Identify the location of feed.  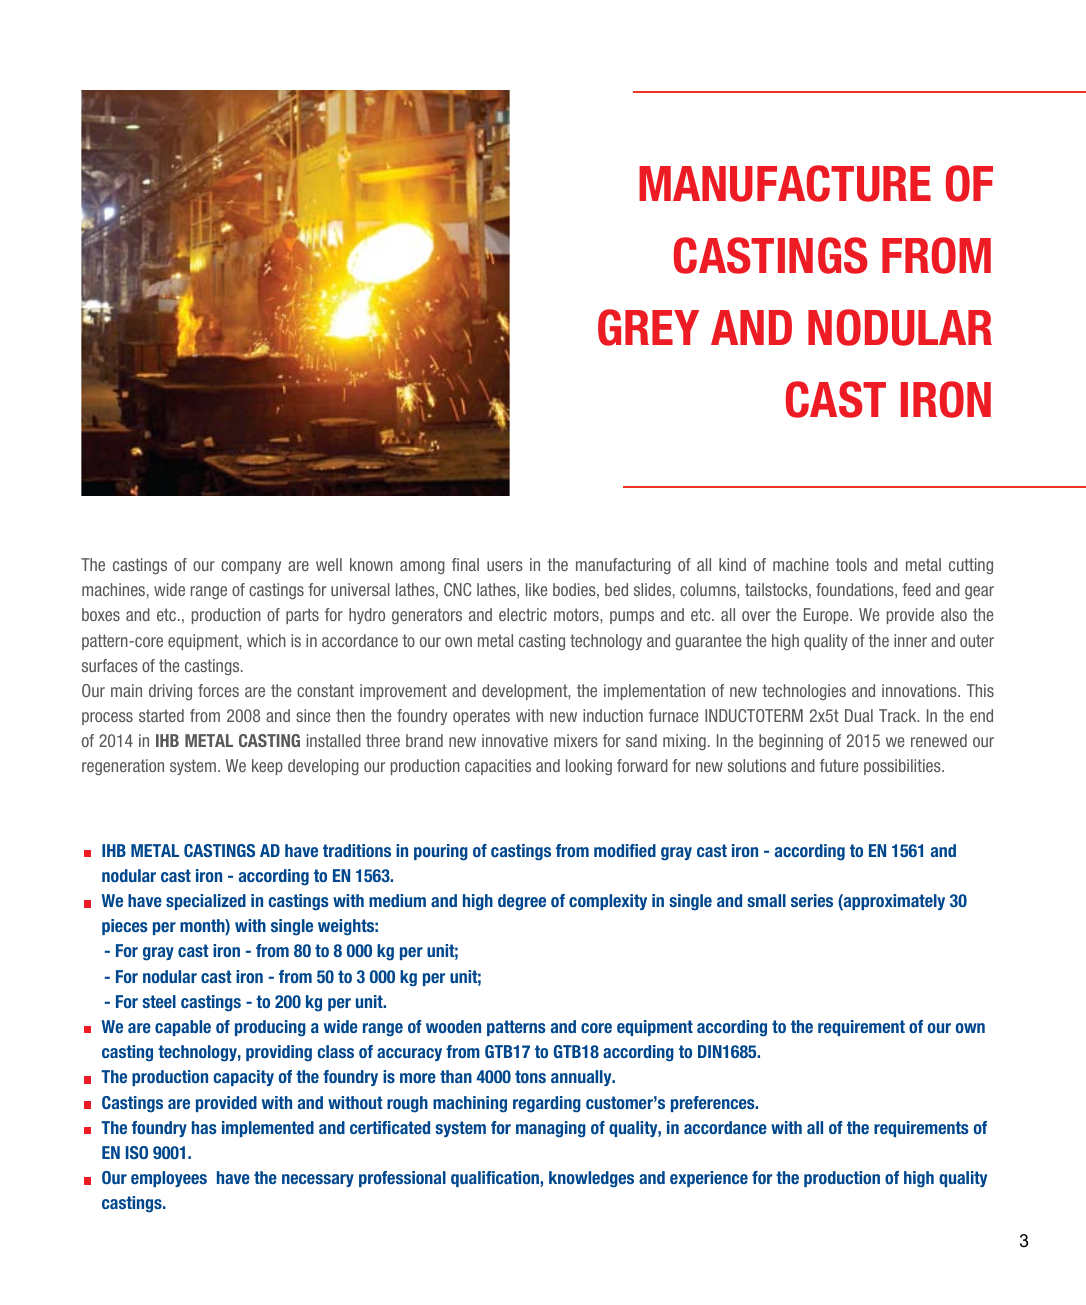
(916, 589).
